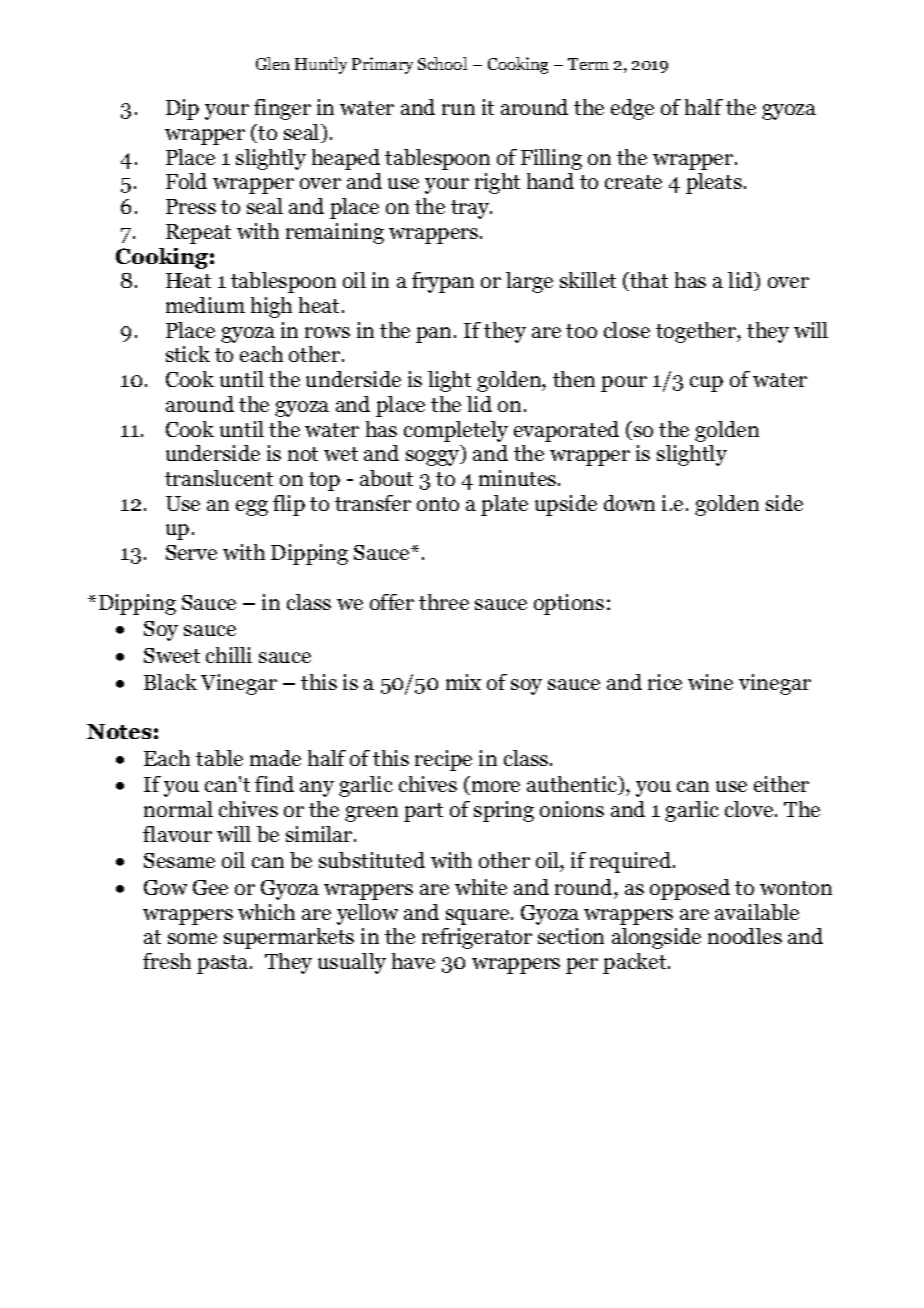 The height and width of the screenshot is (1308, 924). I want to click on plate, so click(504, 505).
